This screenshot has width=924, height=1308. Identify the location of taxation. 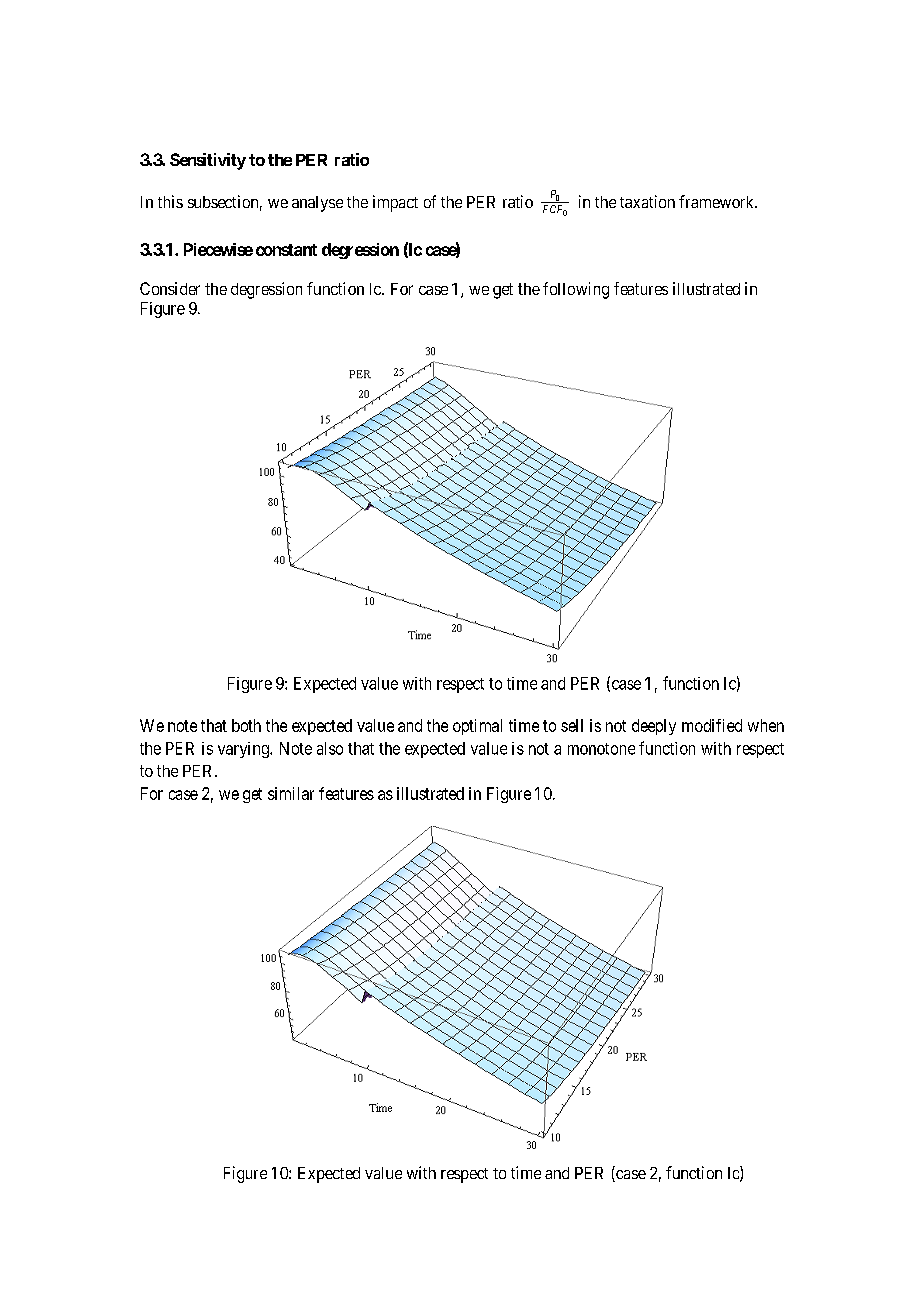
(647, 201).
